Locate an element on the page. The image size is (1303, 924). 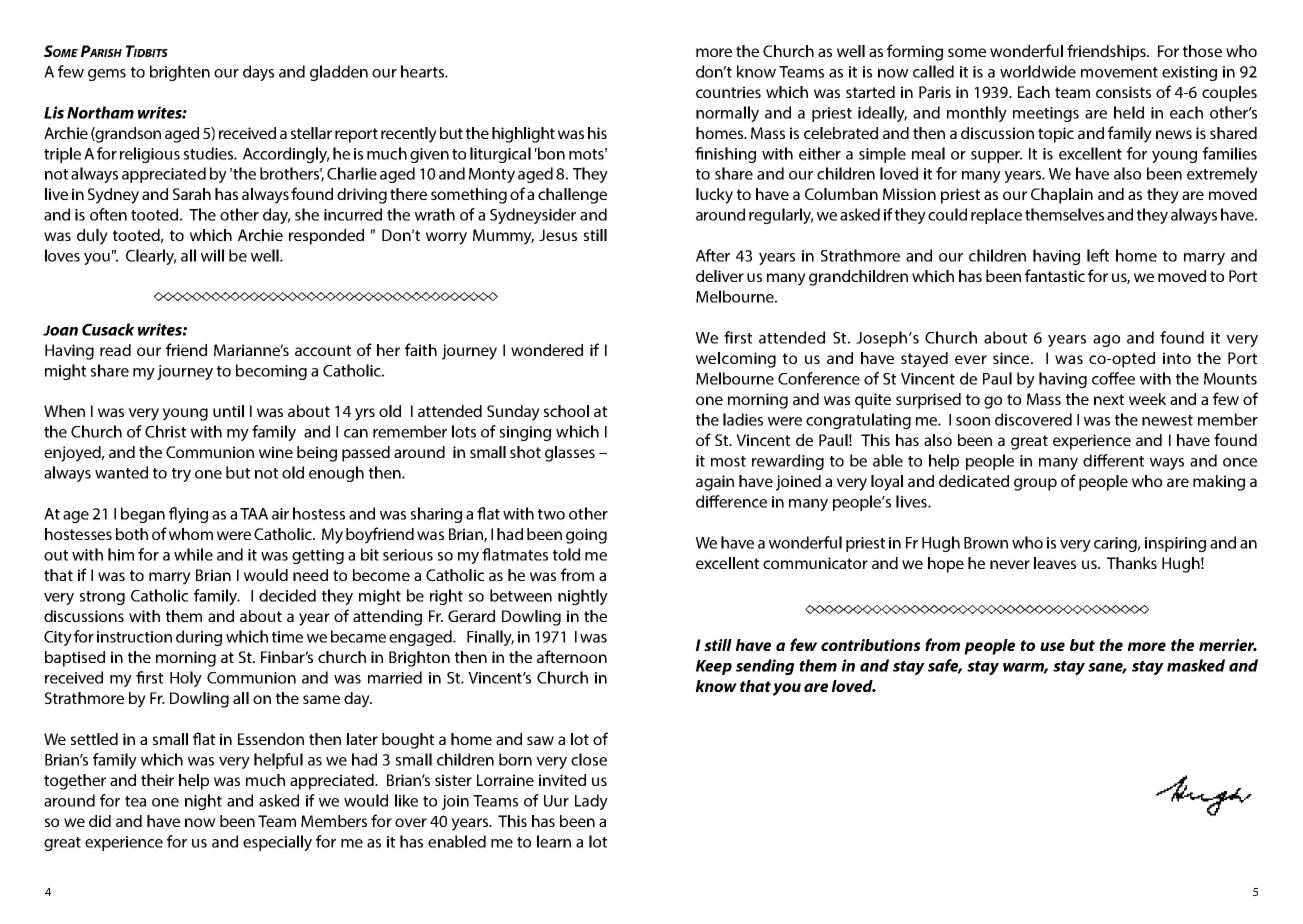
movement is located at coordinates (1119, 72).
